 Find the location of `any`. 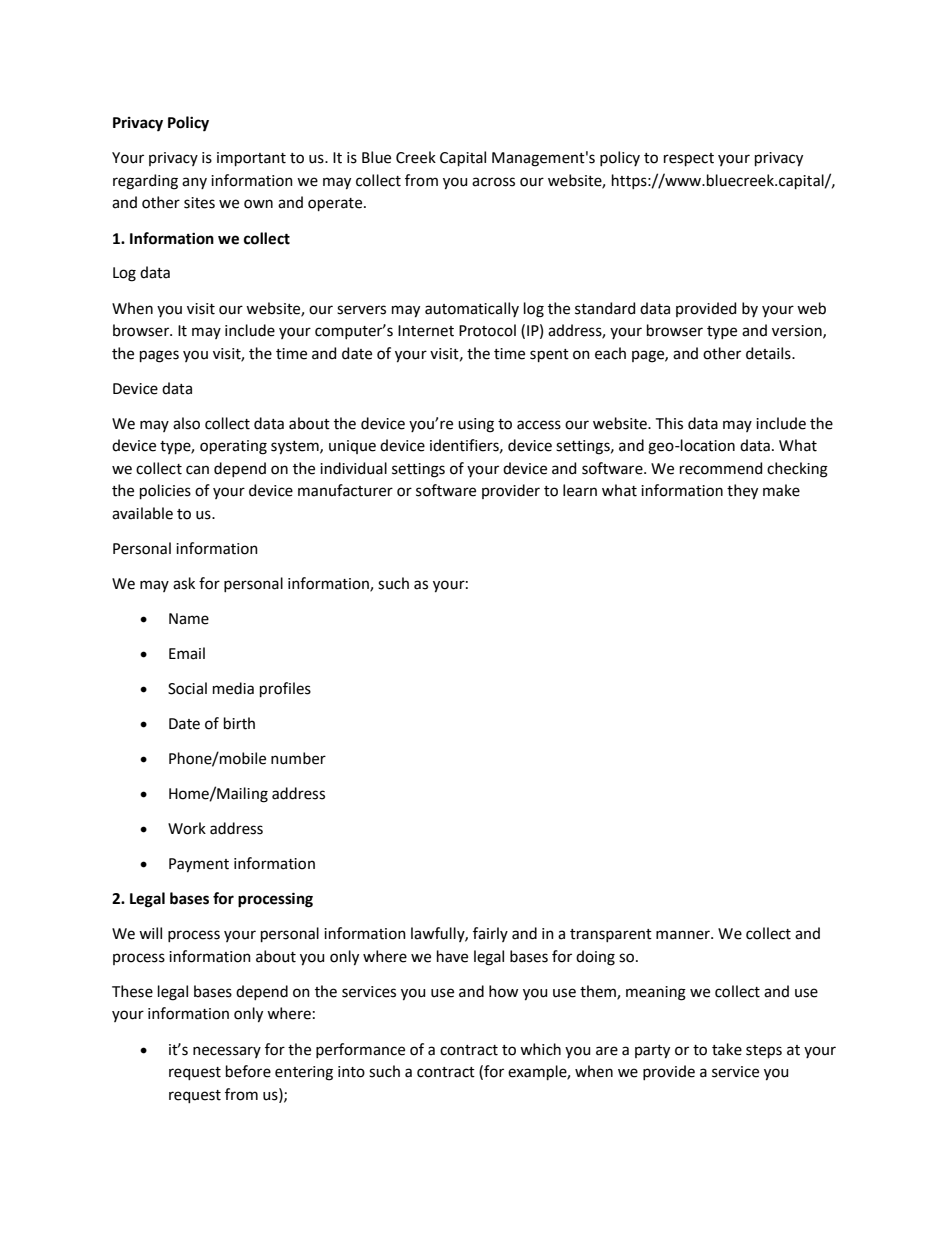

any is located at coordinates (194, 183).
